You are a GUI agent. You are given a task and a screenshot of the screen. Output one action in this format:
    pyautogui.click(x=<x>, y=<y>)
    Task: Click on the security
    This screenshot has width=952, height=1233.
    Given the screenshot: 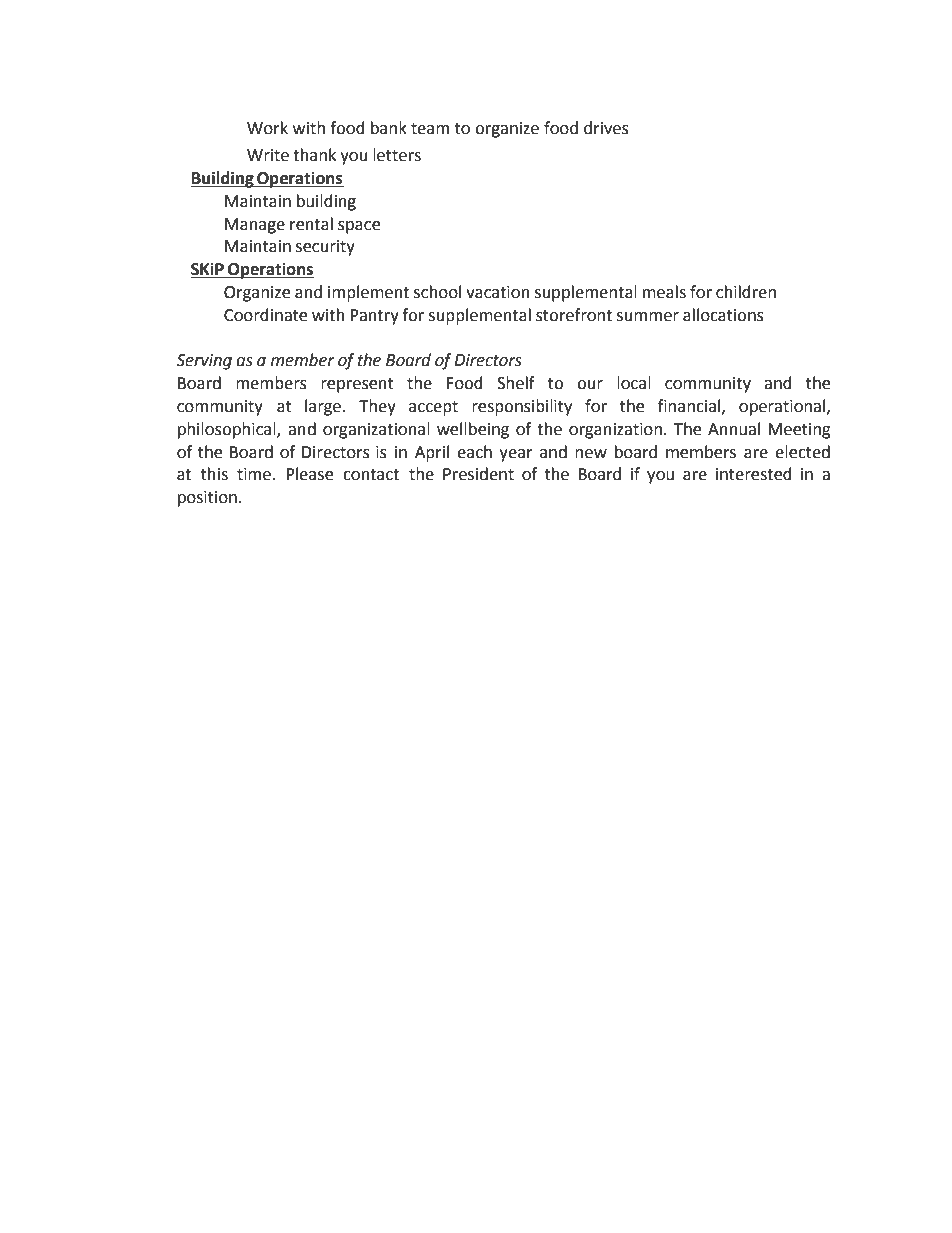 What is the action you would take?
    pyautogui.click(x=325, y=248)
